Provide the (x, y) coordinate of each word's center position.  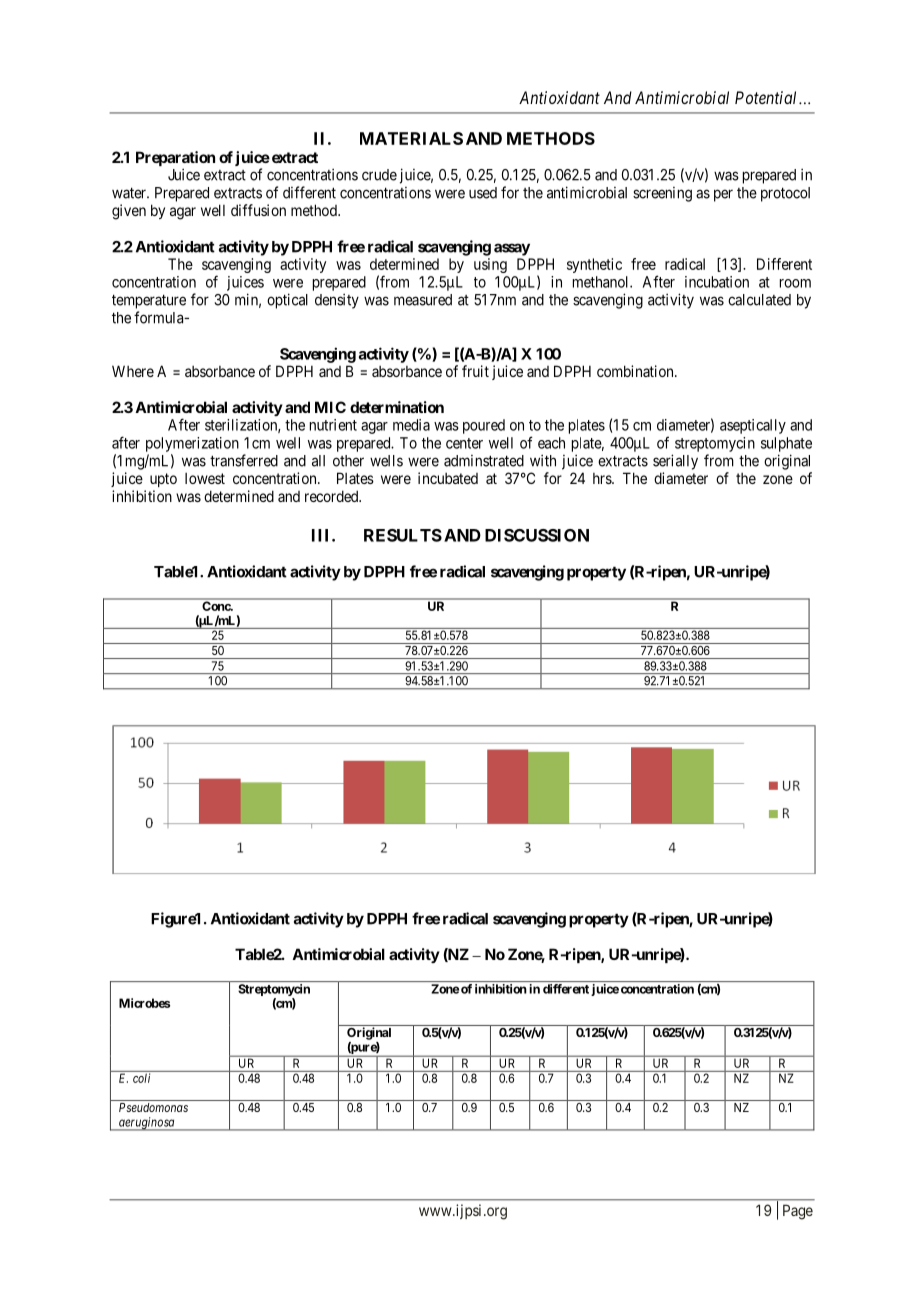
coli (141, 1078)
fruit (475, 371)
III (322, 535)
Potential (767, 97)
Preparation (175, 160)
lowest (205, 478)
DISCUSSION (537, 535)
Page (798, 1212)
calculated (759, 300)
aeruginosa (146, 1124)
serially (675, 462)
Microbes (144, 1003)
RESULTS (403, 535)
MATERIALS (411, 138)
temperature (149, 301)
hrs (603, 478)
